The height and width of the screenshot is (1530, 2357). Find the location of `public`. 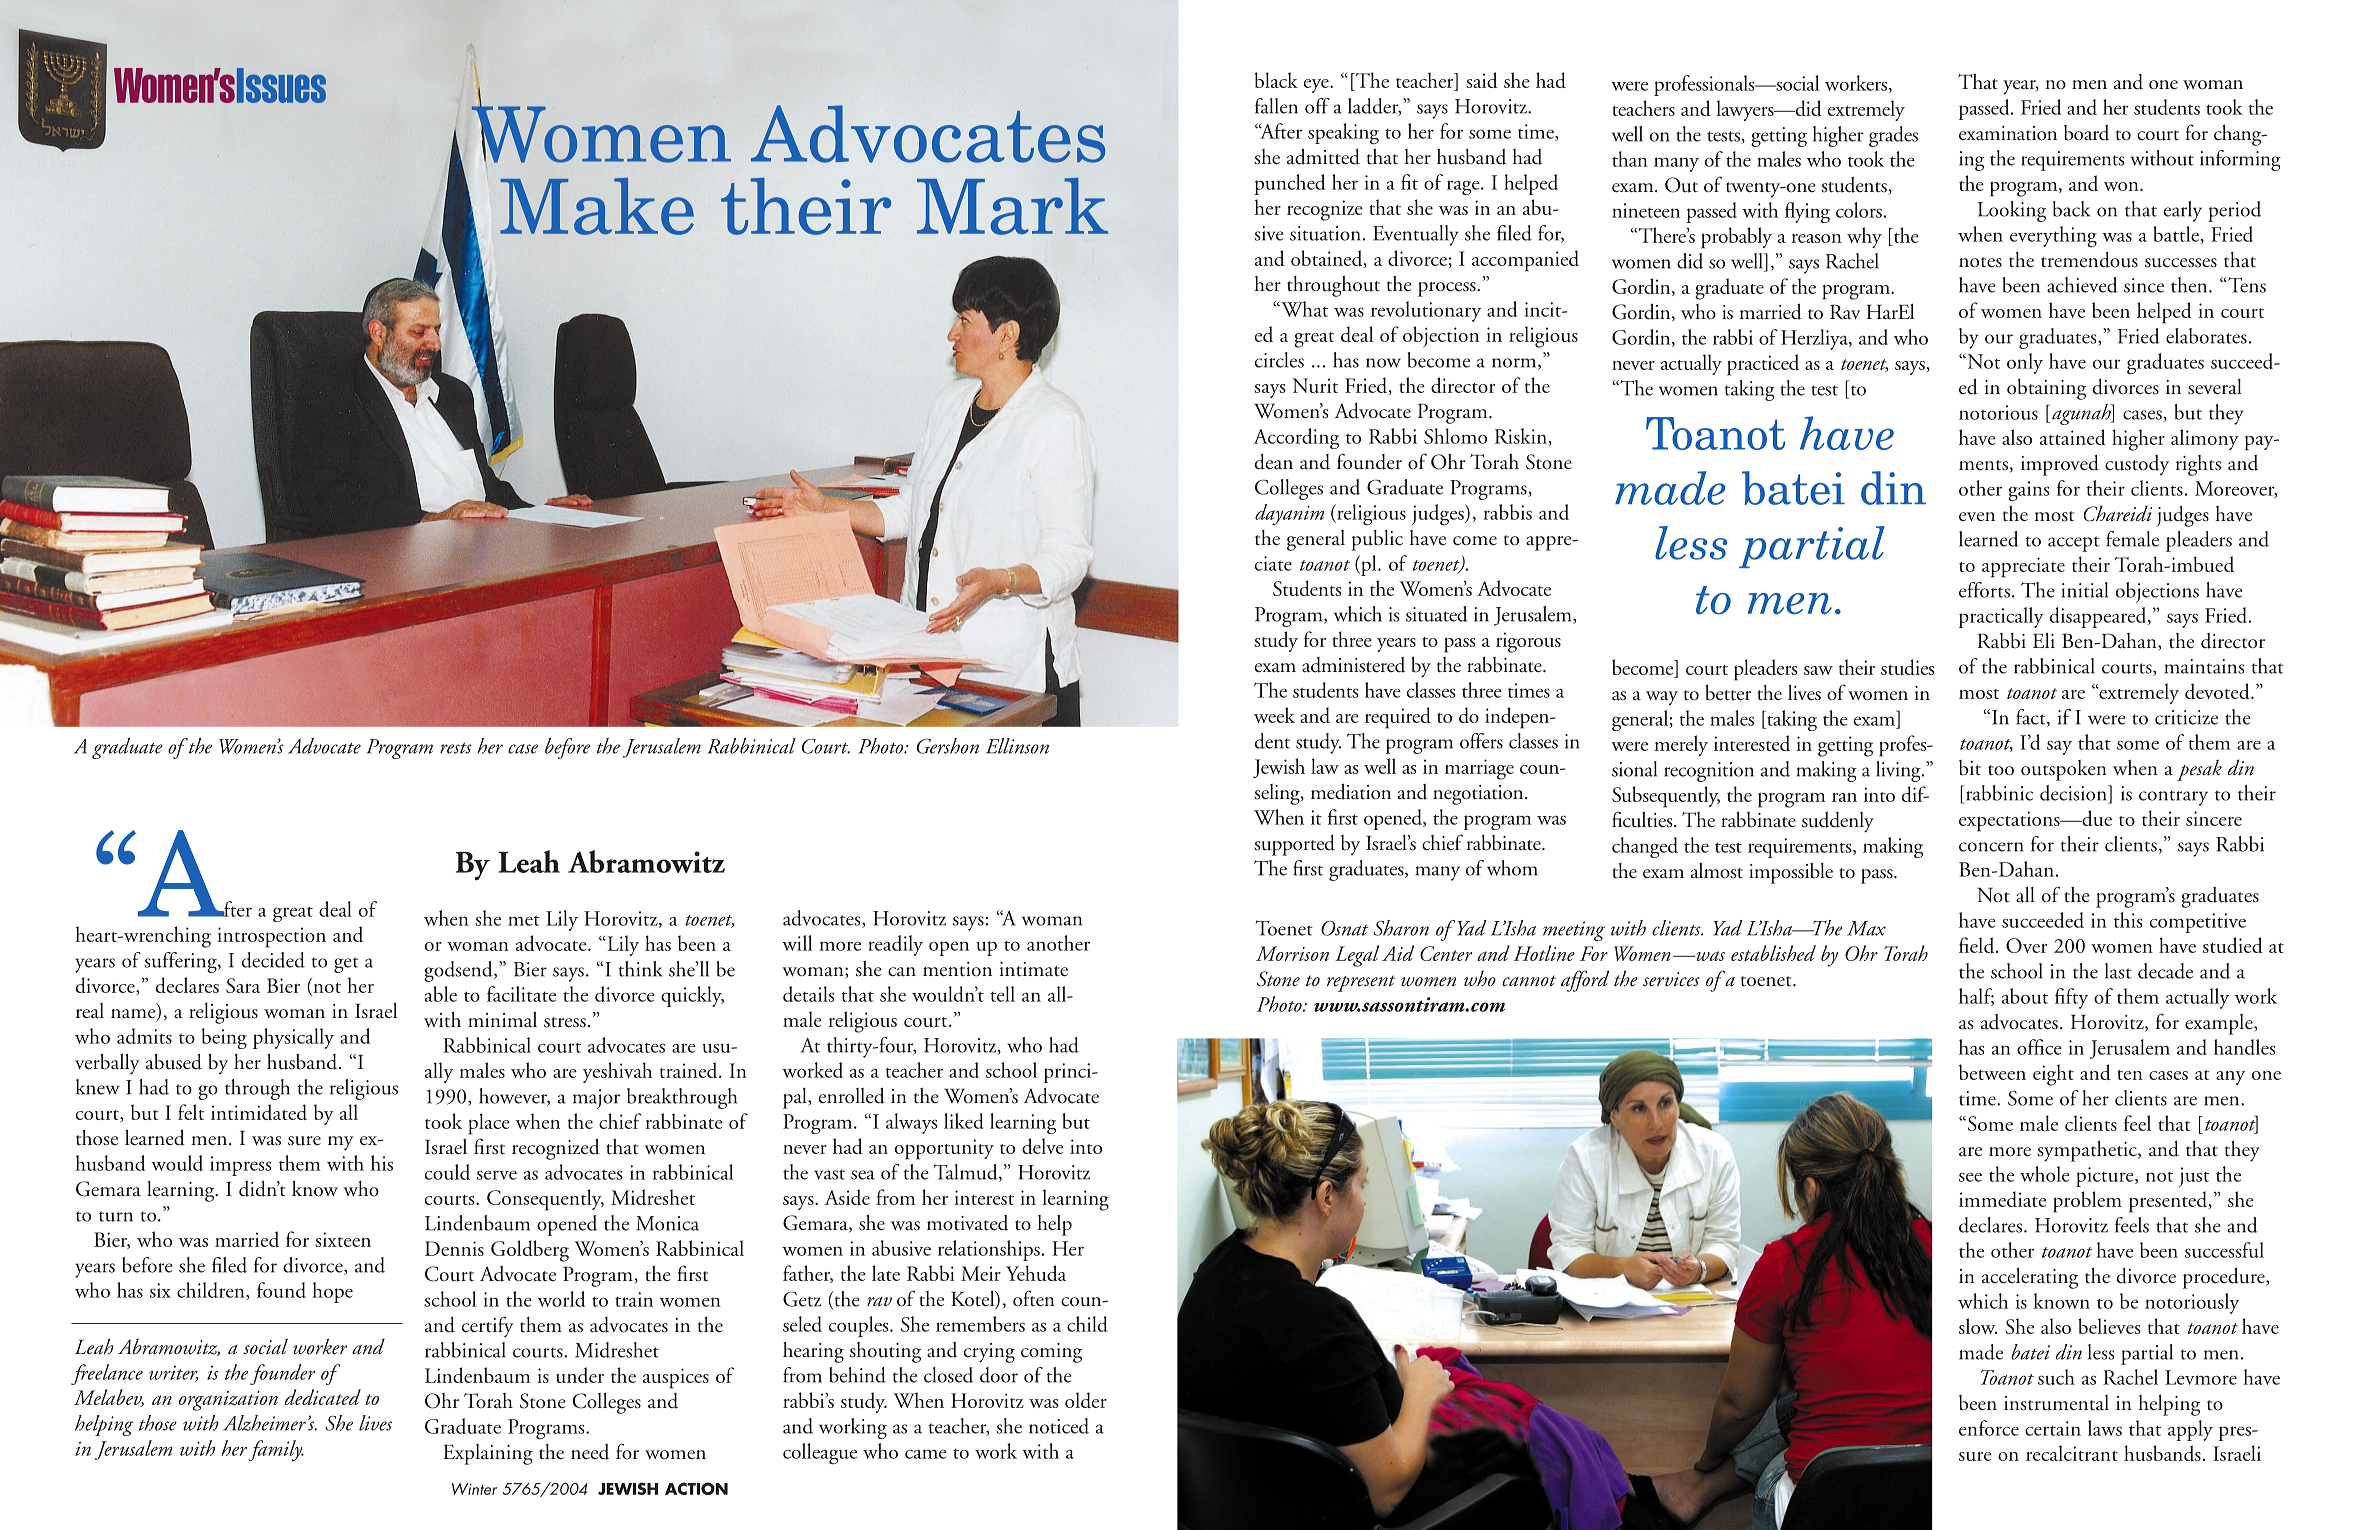

public is located at coordinates (1377, 540).
